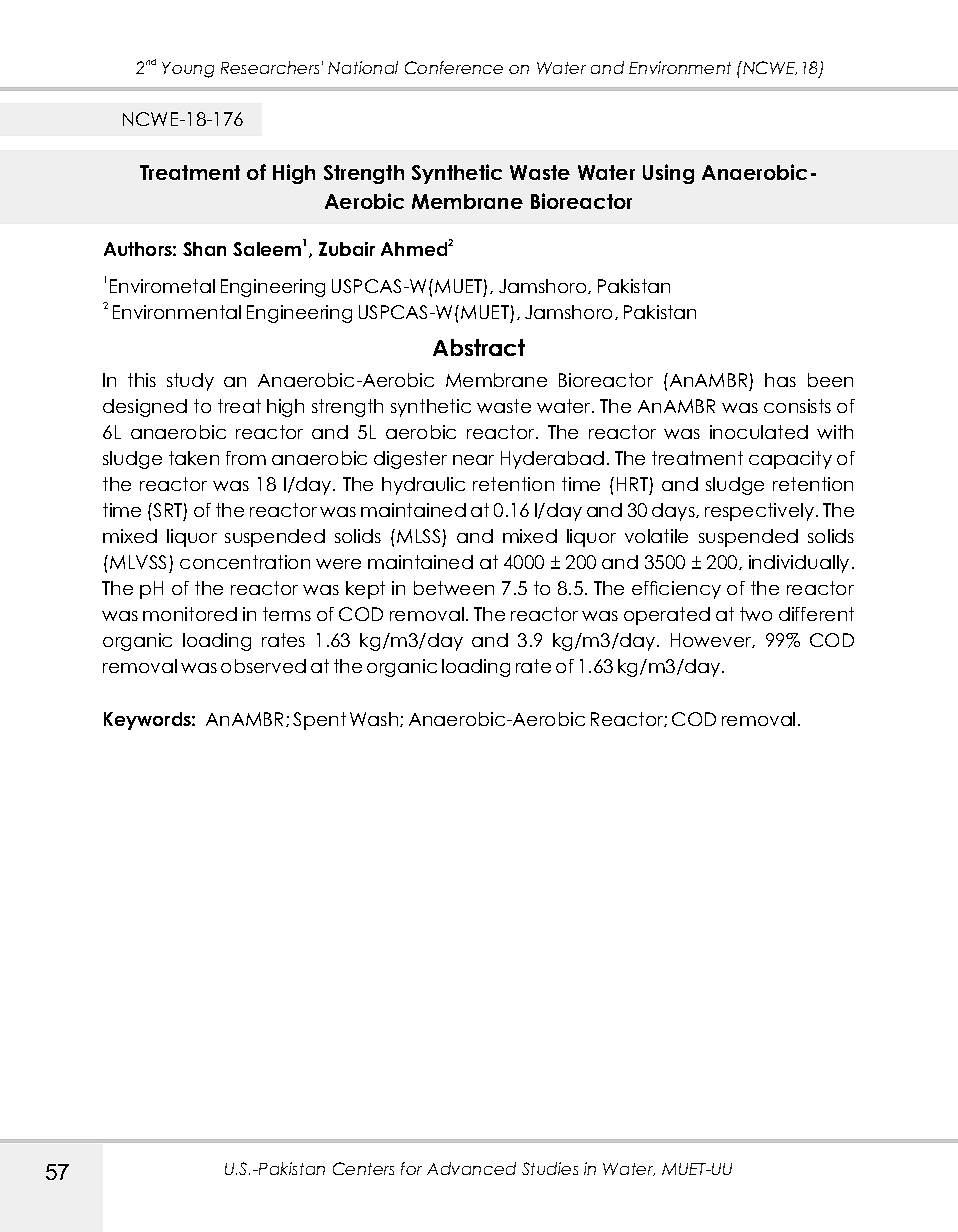 The width and height of the document is (958, 1232). What do you see at coordinates (780, 380) in the document?
I see `has` at bounding box center [780, 380].
